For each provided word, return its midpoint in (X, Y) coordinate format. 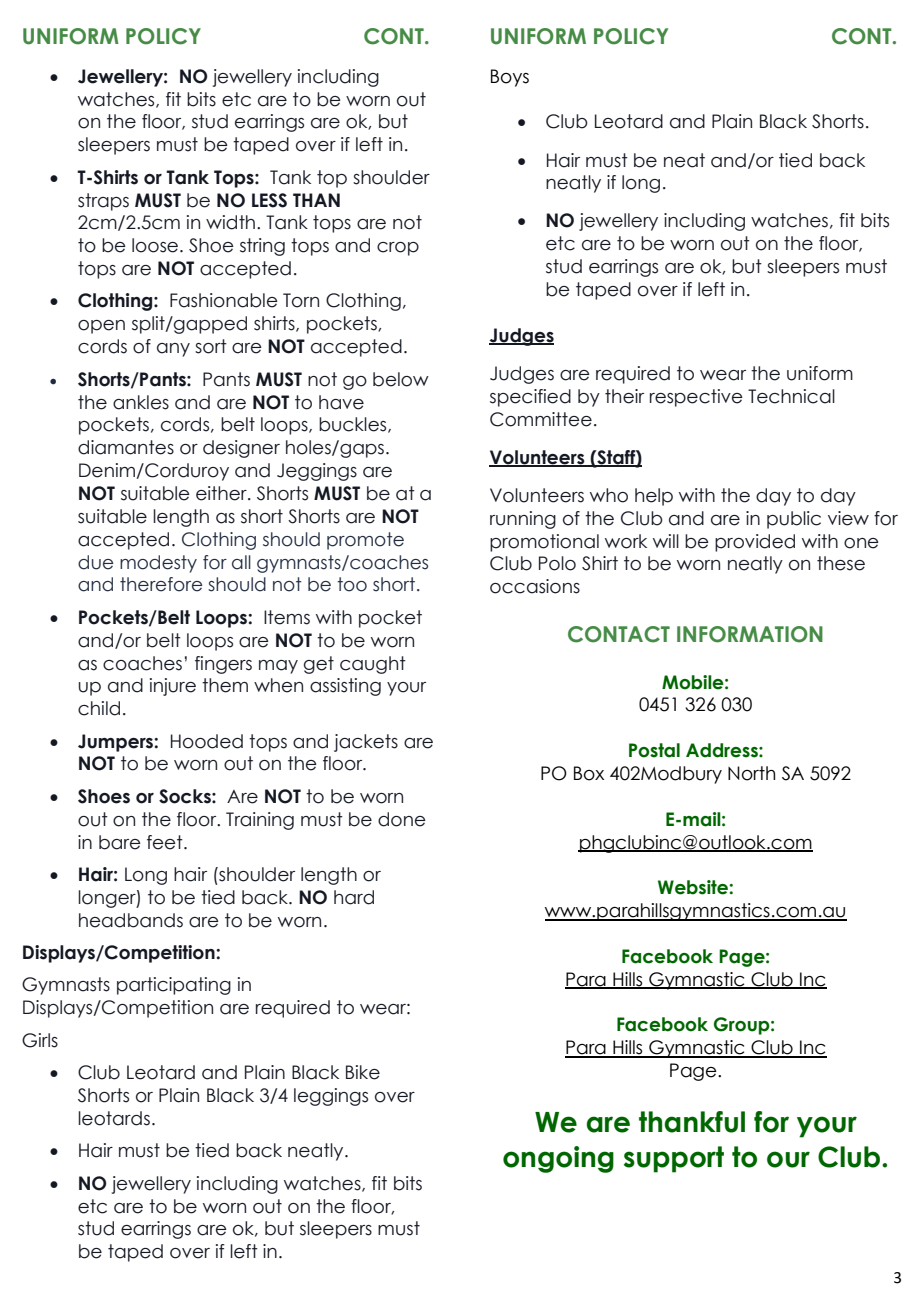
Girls (40, 1040)
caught (373, 665)
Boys (510, 78)
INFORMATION (750, 634)
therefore (161, 584)
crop (398, 249)
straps (103, 202)
